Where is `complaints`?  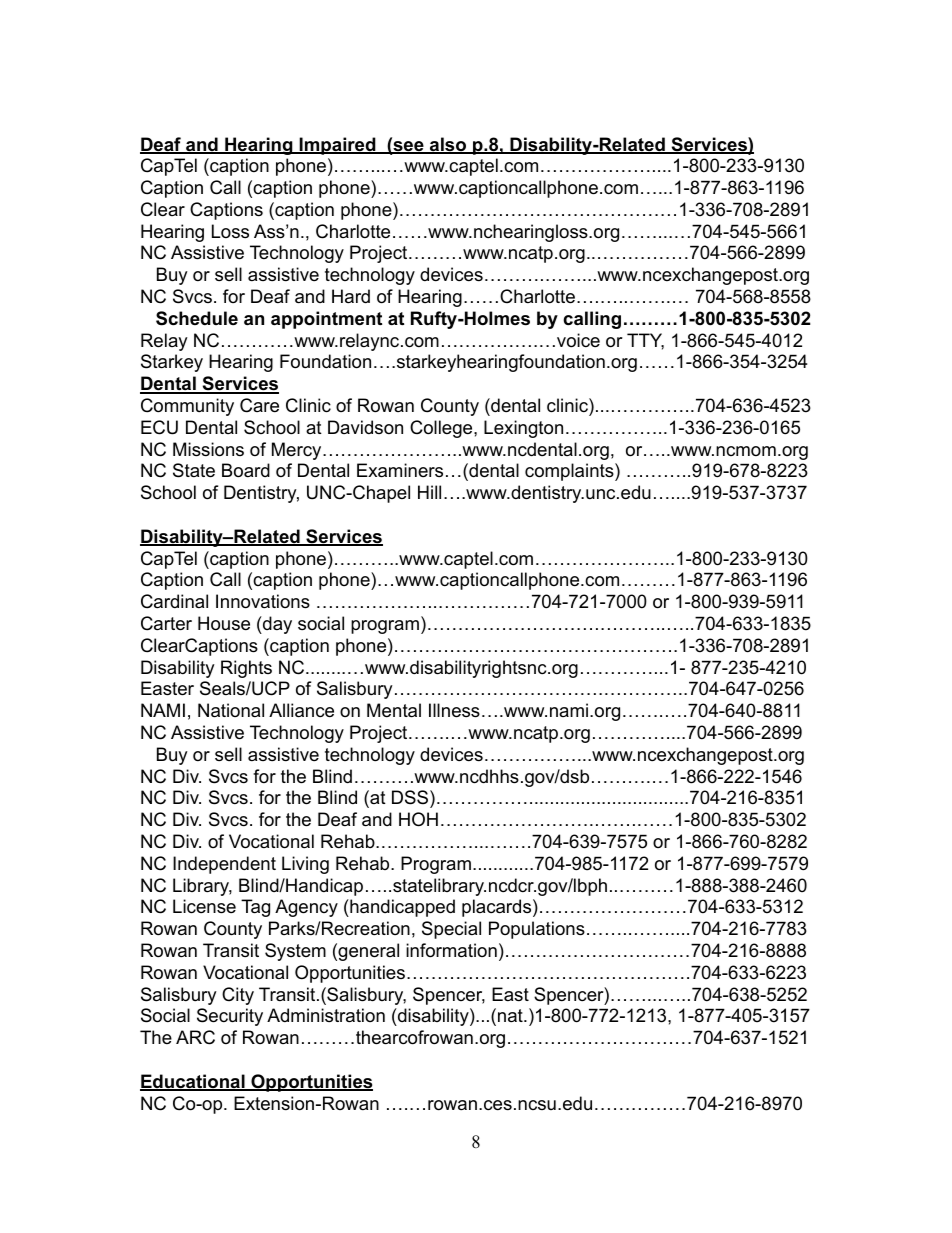 complaints is located at coordinates (570, 472).
